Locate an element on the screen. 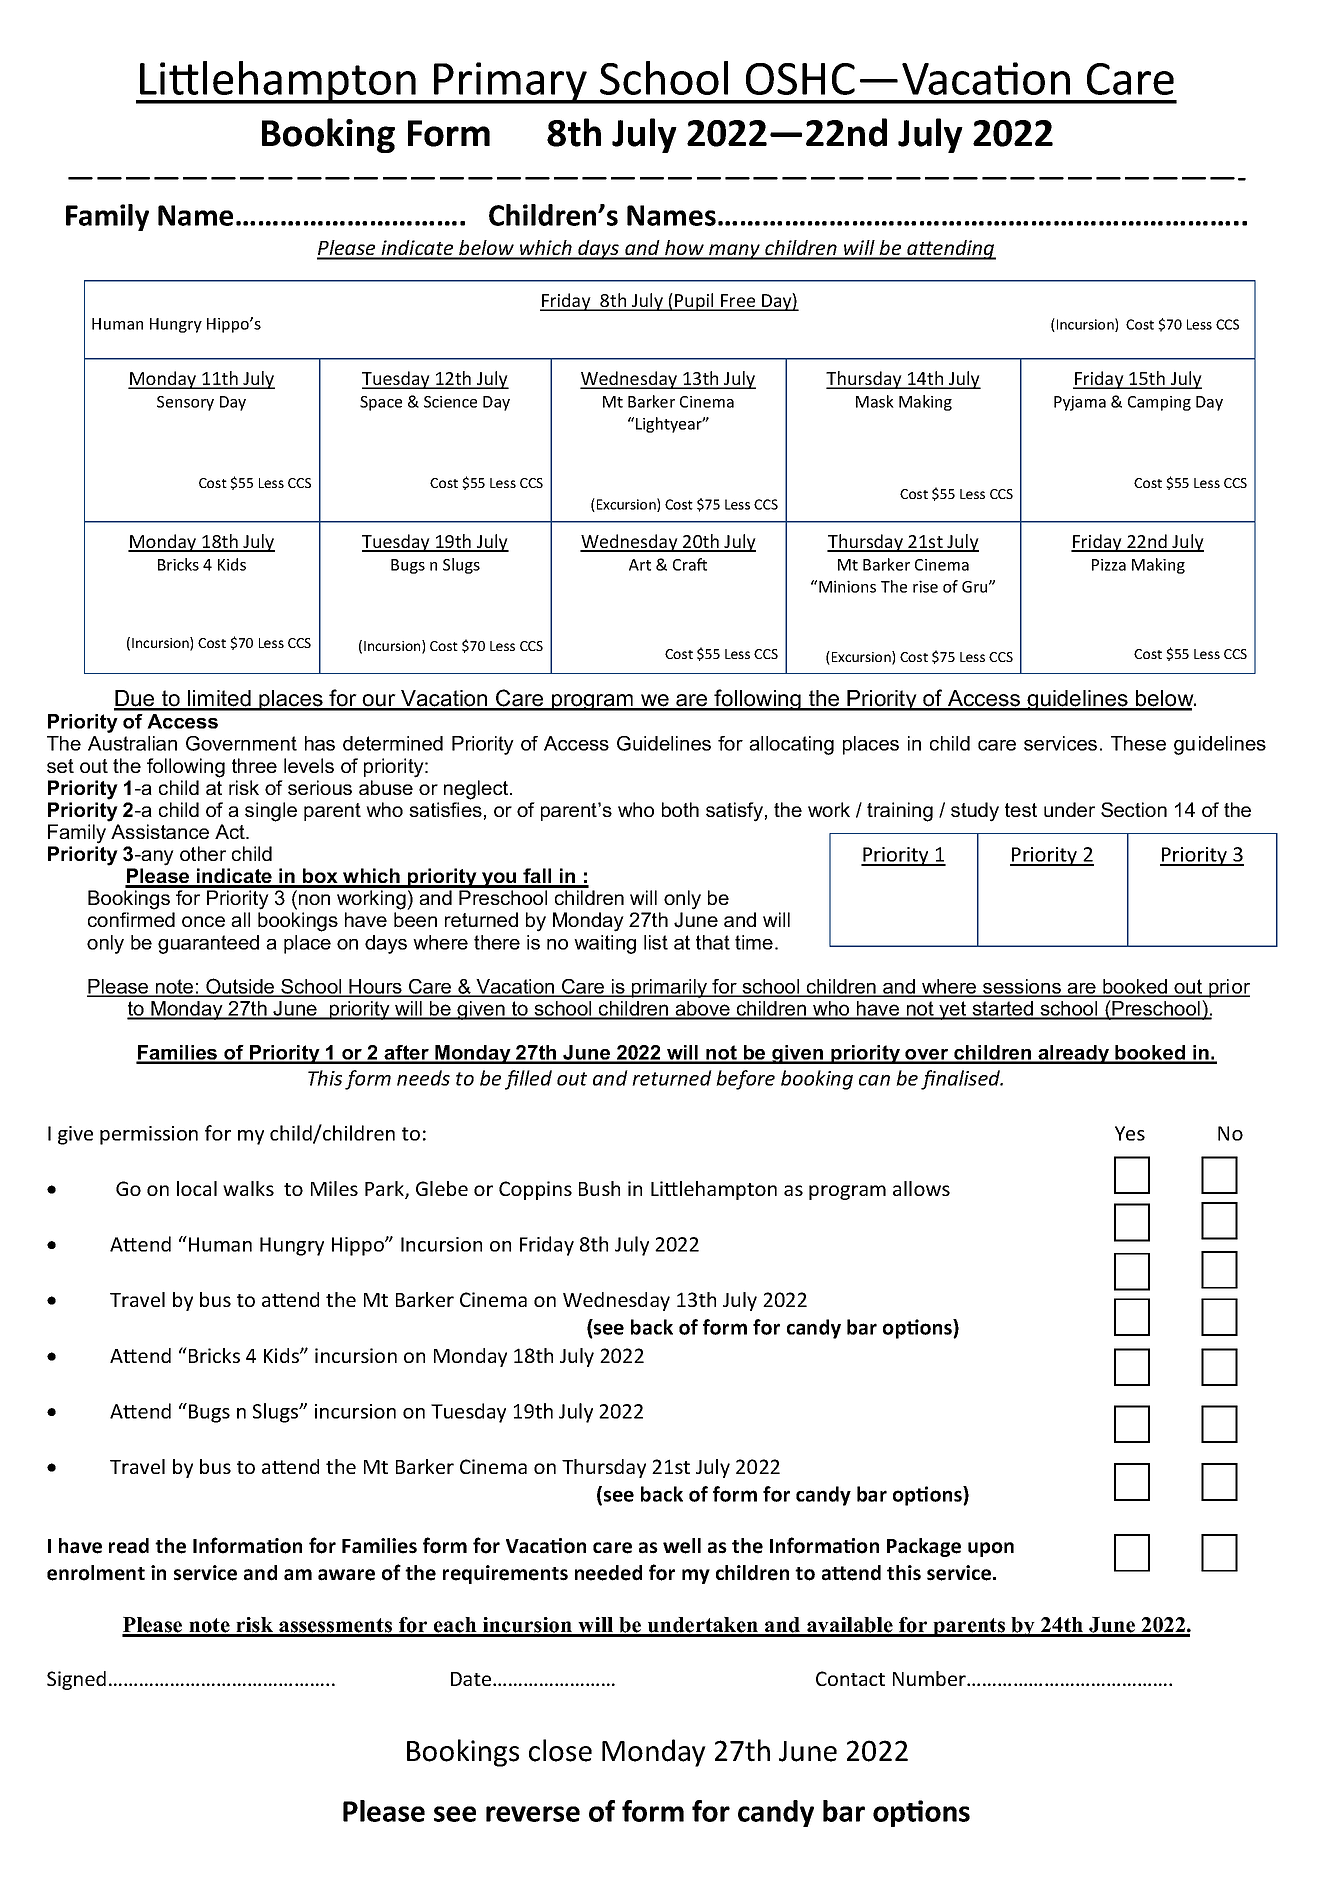  Signed is located at coordinates (76, 1680).
